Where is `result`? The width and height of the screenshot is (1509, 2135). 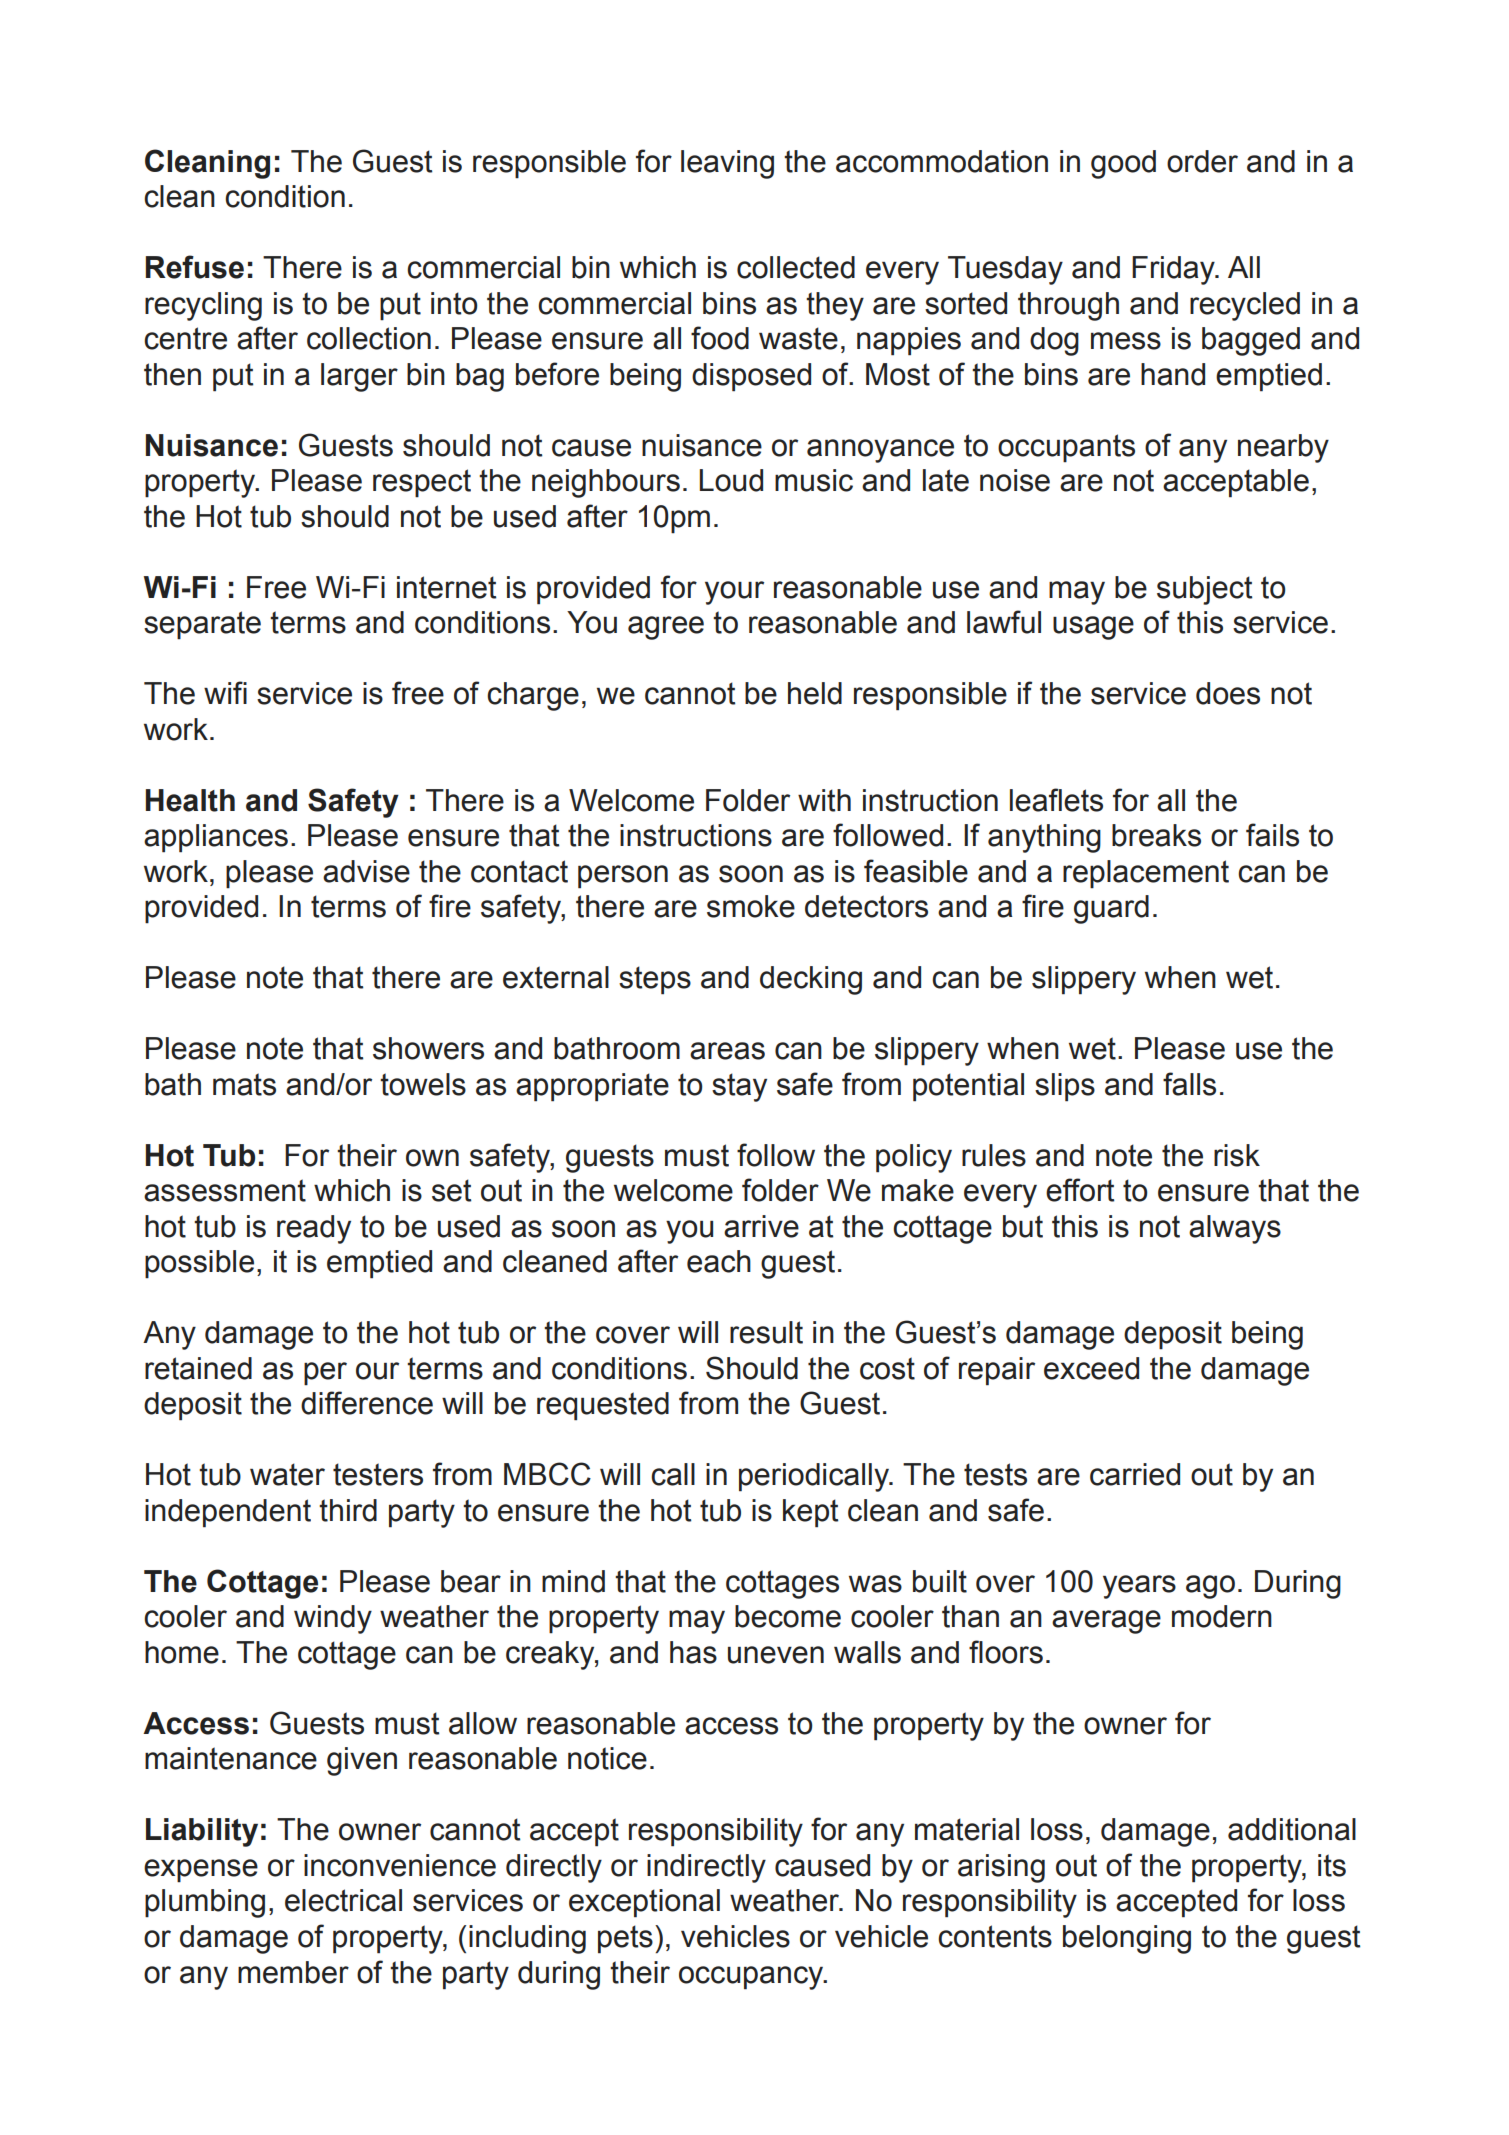
result is located at coordinates (766, 1332).
